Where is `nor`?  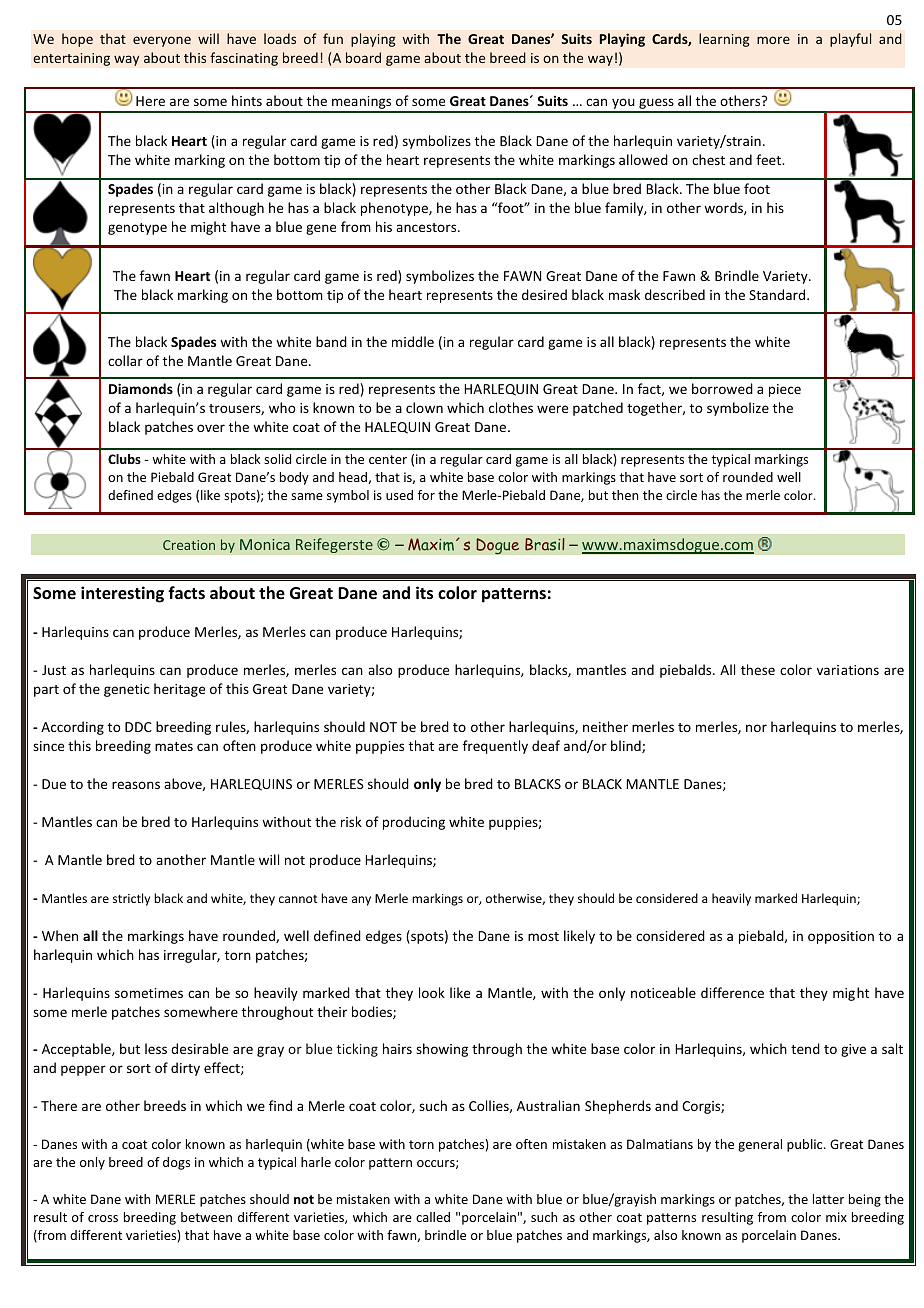
nor is located at coordinates (756, 728).
